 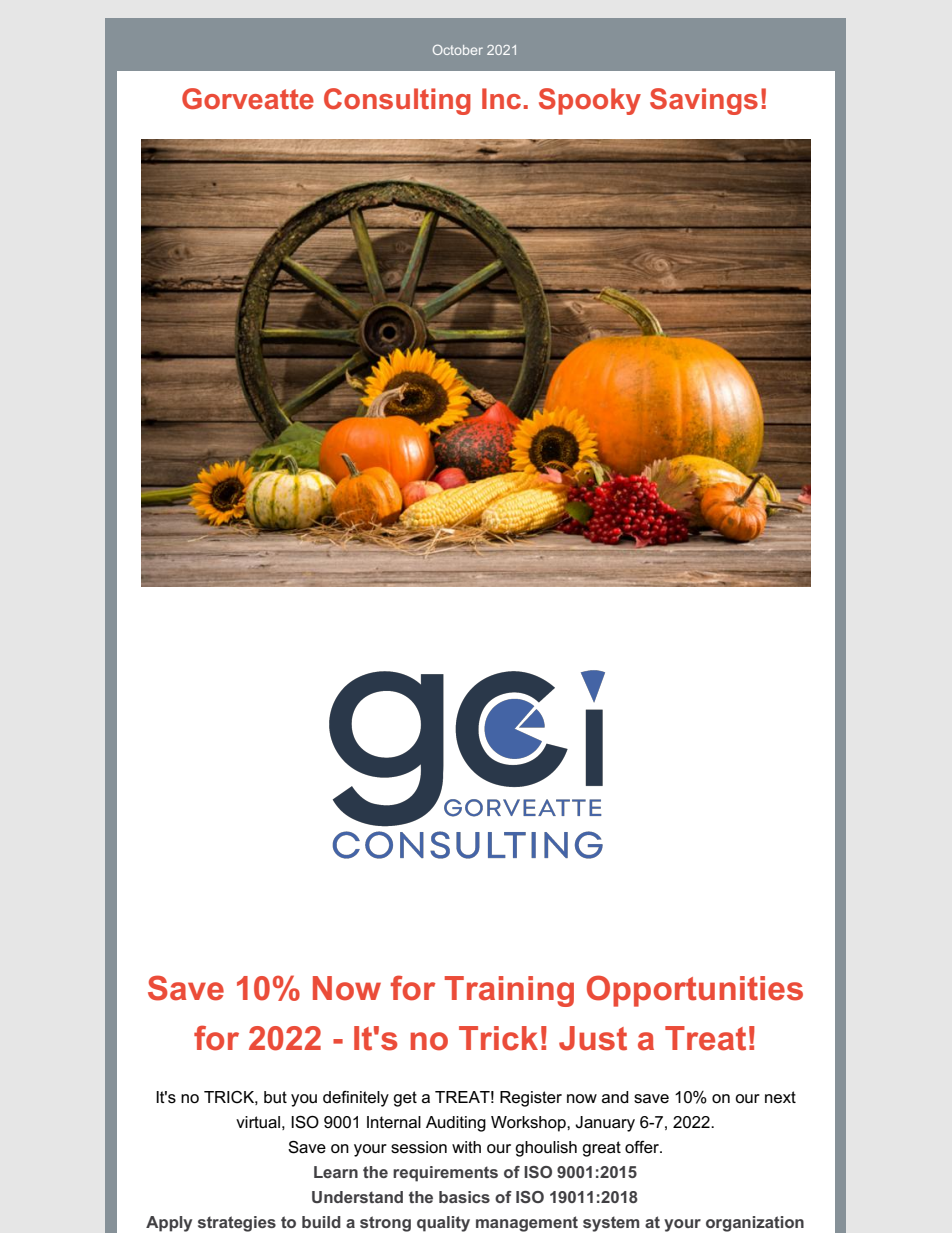 What do you see at coordinates (237, 1224) in the screenshot?
I see `strategies` at bounding box center [237, 1224].
